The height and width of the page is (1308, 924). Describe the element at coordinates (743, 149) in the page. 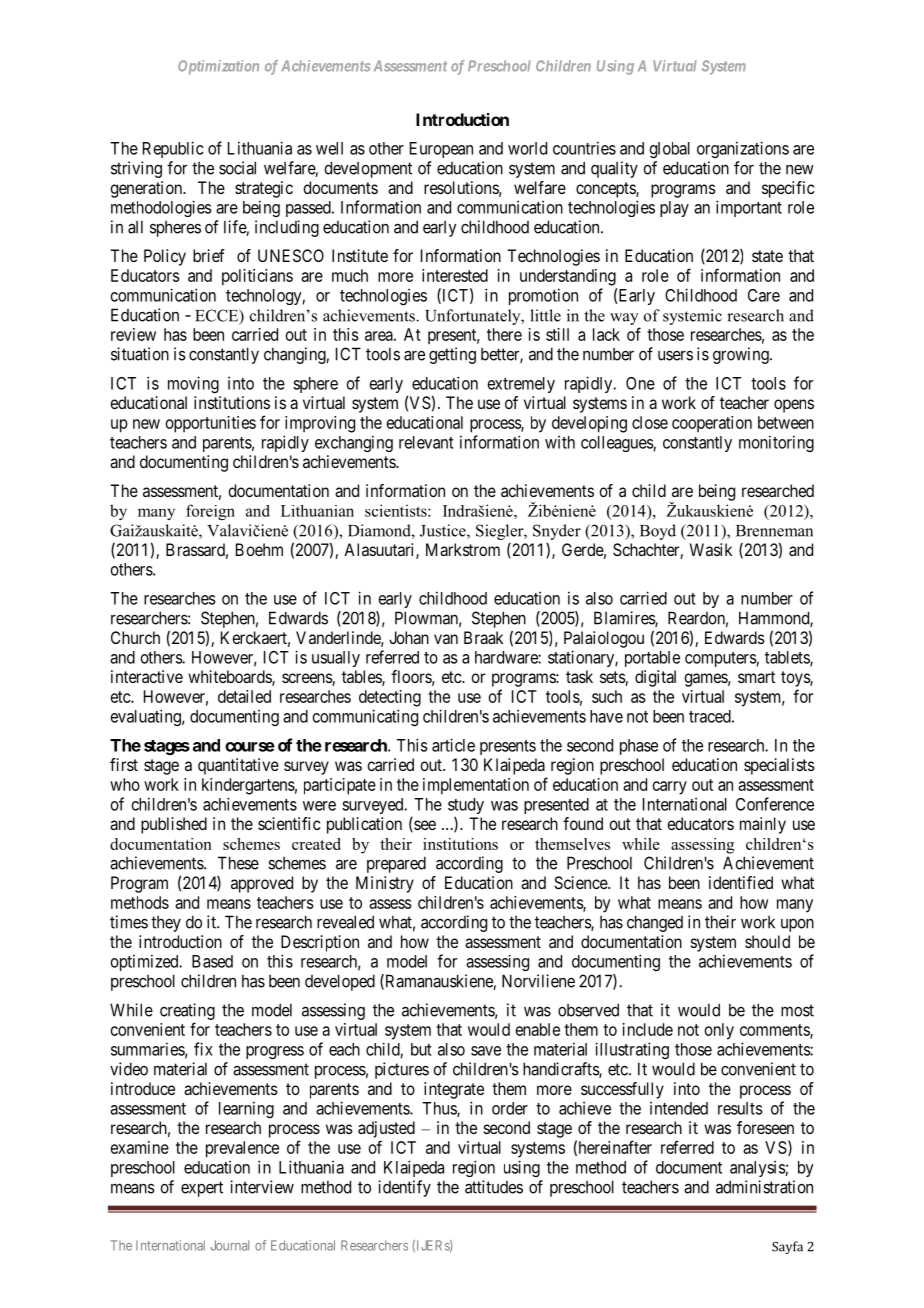

I see `organizations` at that location.
